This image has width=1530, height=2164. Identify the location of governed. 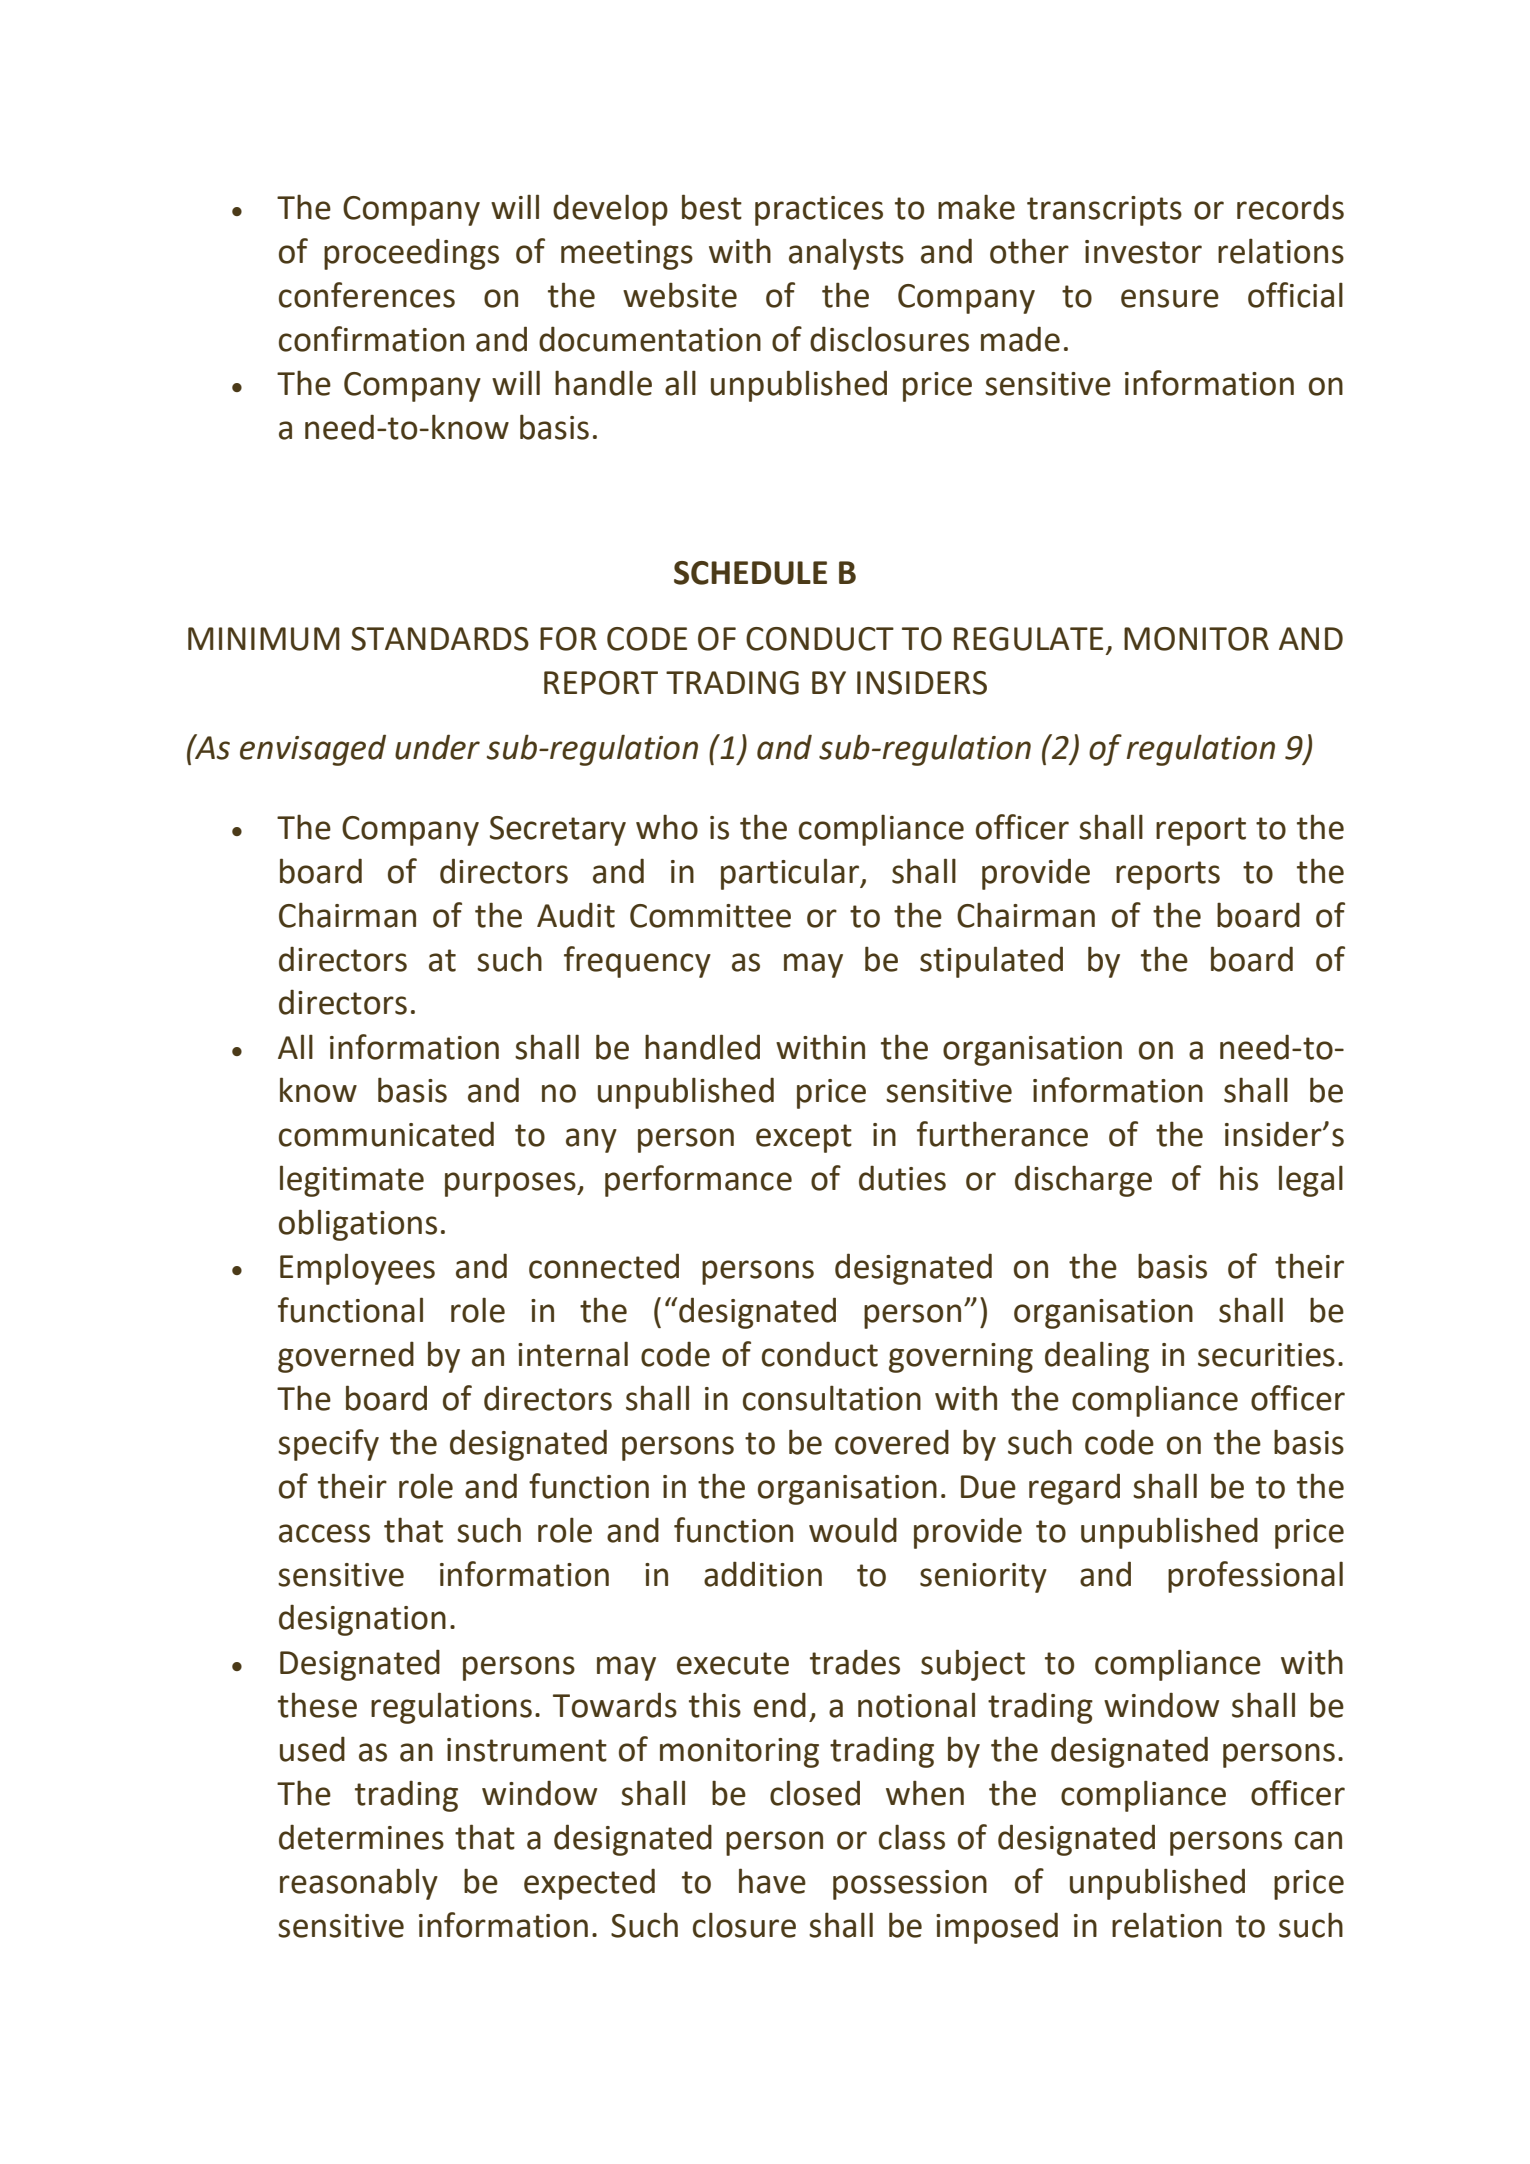
(346, 1357).
